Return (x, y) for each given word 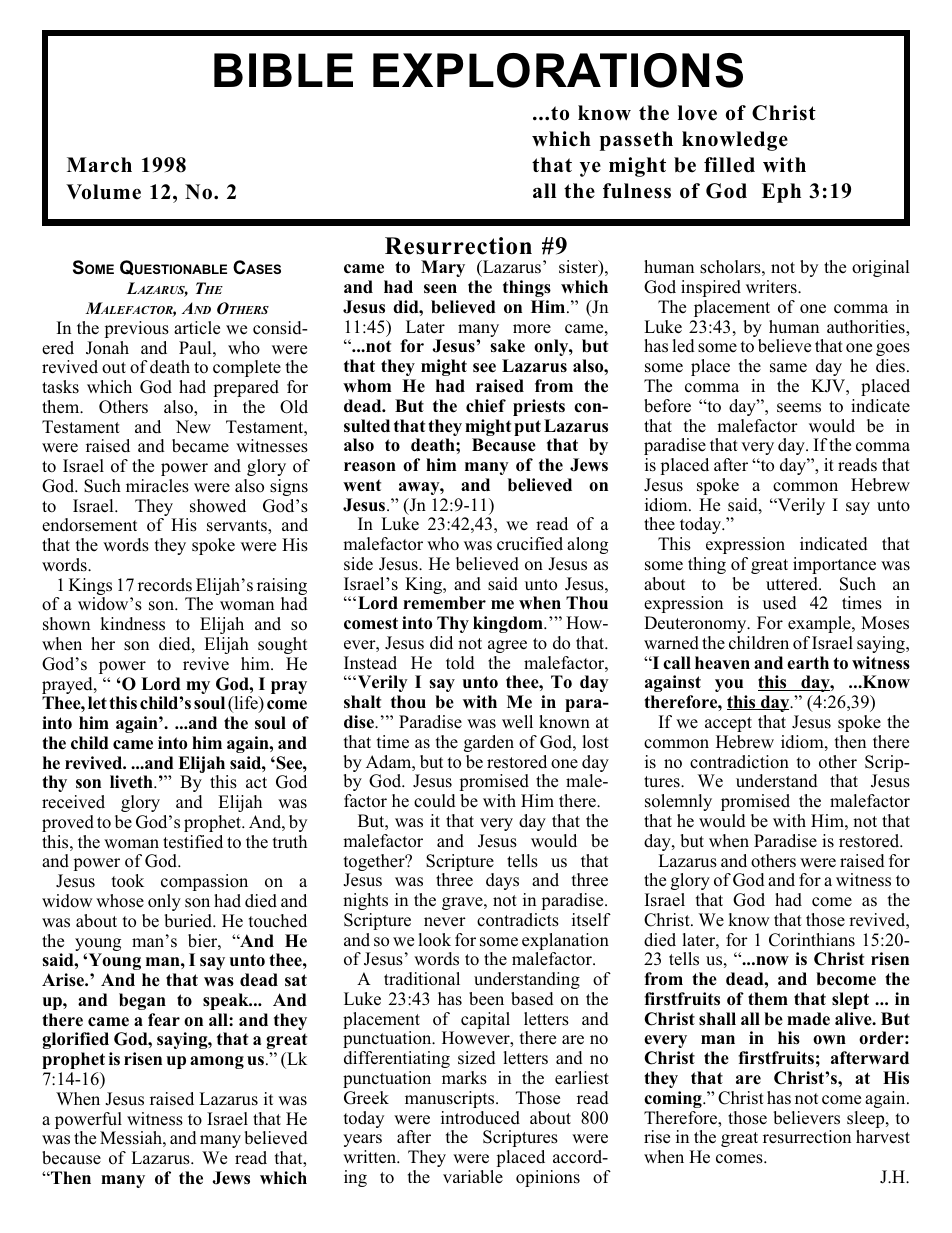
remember (444, 603)
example (820, 624)
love (697, 113)
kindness (132, 624)
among (217, 1062)
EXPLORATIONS (558, 70)
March (99, 165)
